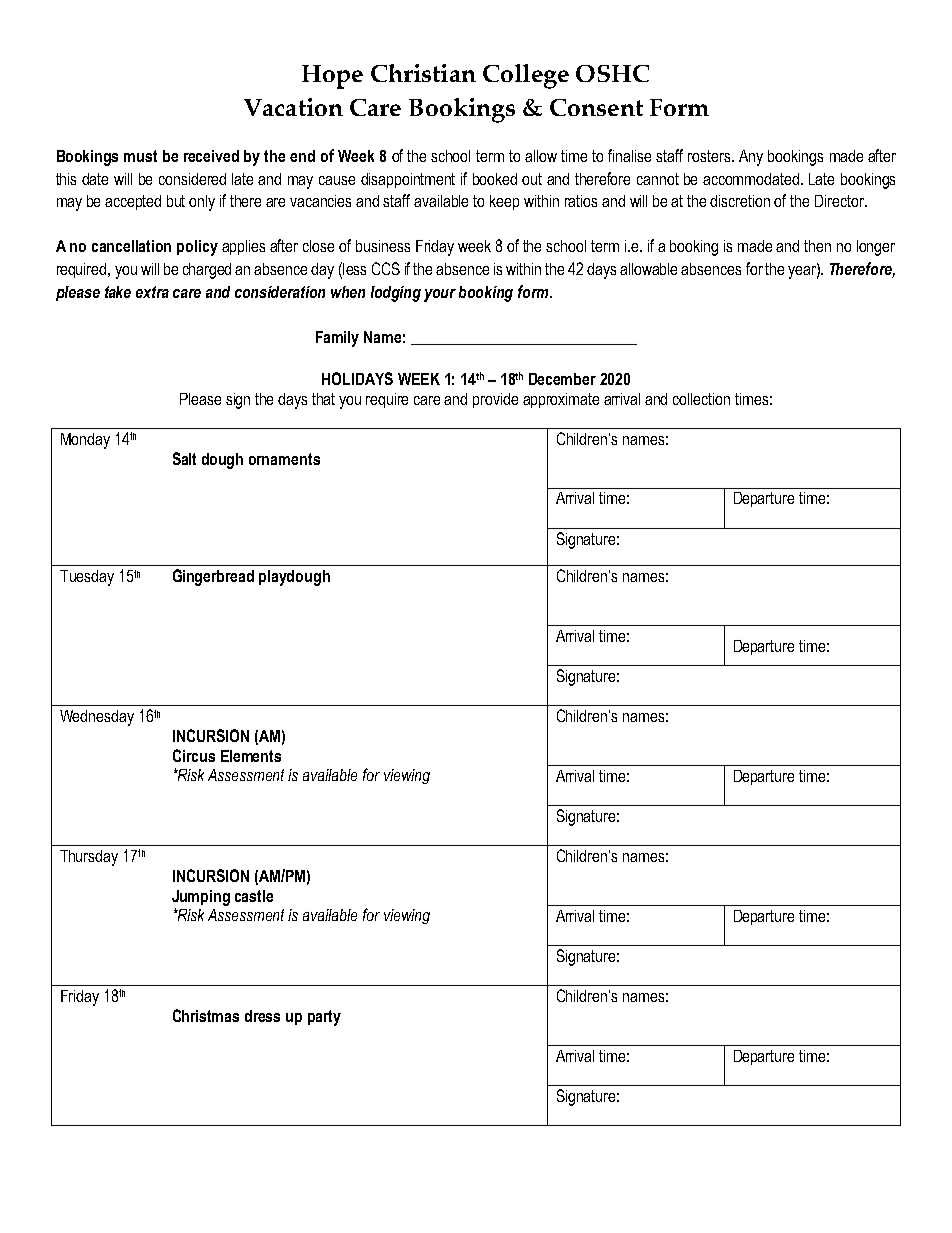 The width and height of the screenshot is (952, 1233). Describe the element at coordinates (206, 1015) in the screenshot. I see `Christmas` at that location.
